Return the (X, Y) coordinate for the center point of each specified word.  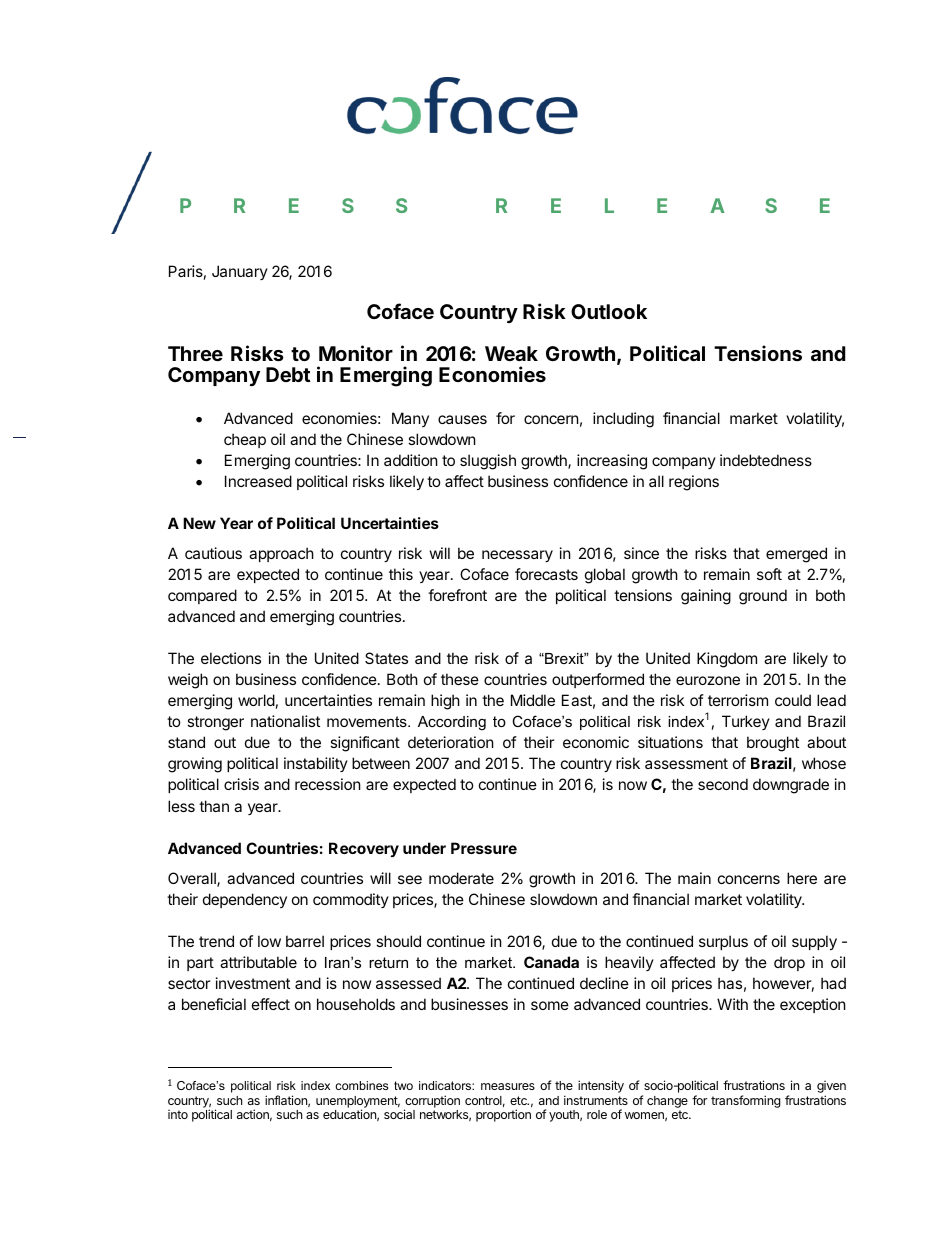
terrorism (738, 700)
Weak (511, 353)
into (178, 1114)
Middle (533, 700)
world (256, 700)
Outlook (609, 311)
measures (508, 1086)
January (240, 272)
